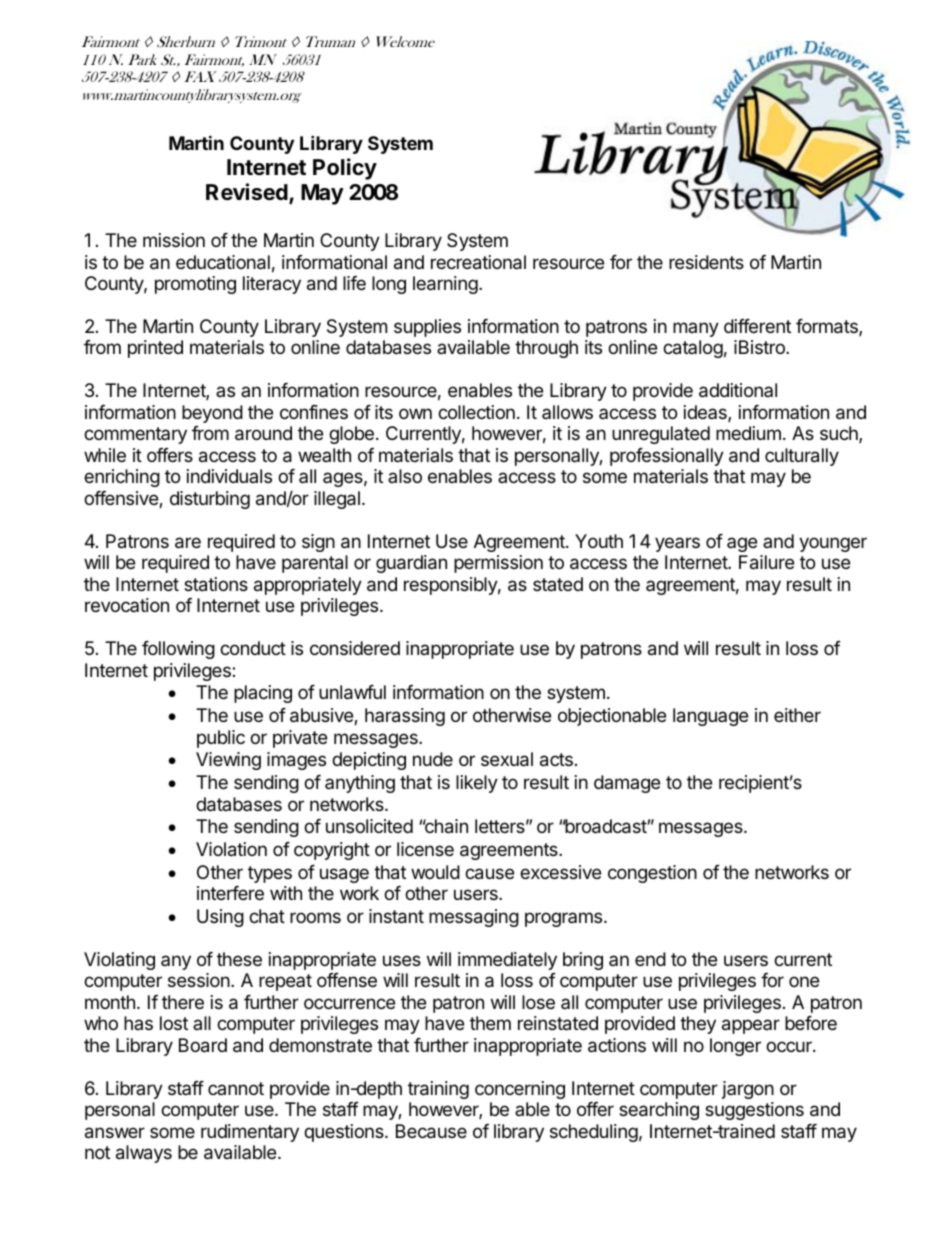 The width and height of the image is (952, 1233). Describe the element at coordinates (247, 192) in the image. I see `Revised` at that location.
